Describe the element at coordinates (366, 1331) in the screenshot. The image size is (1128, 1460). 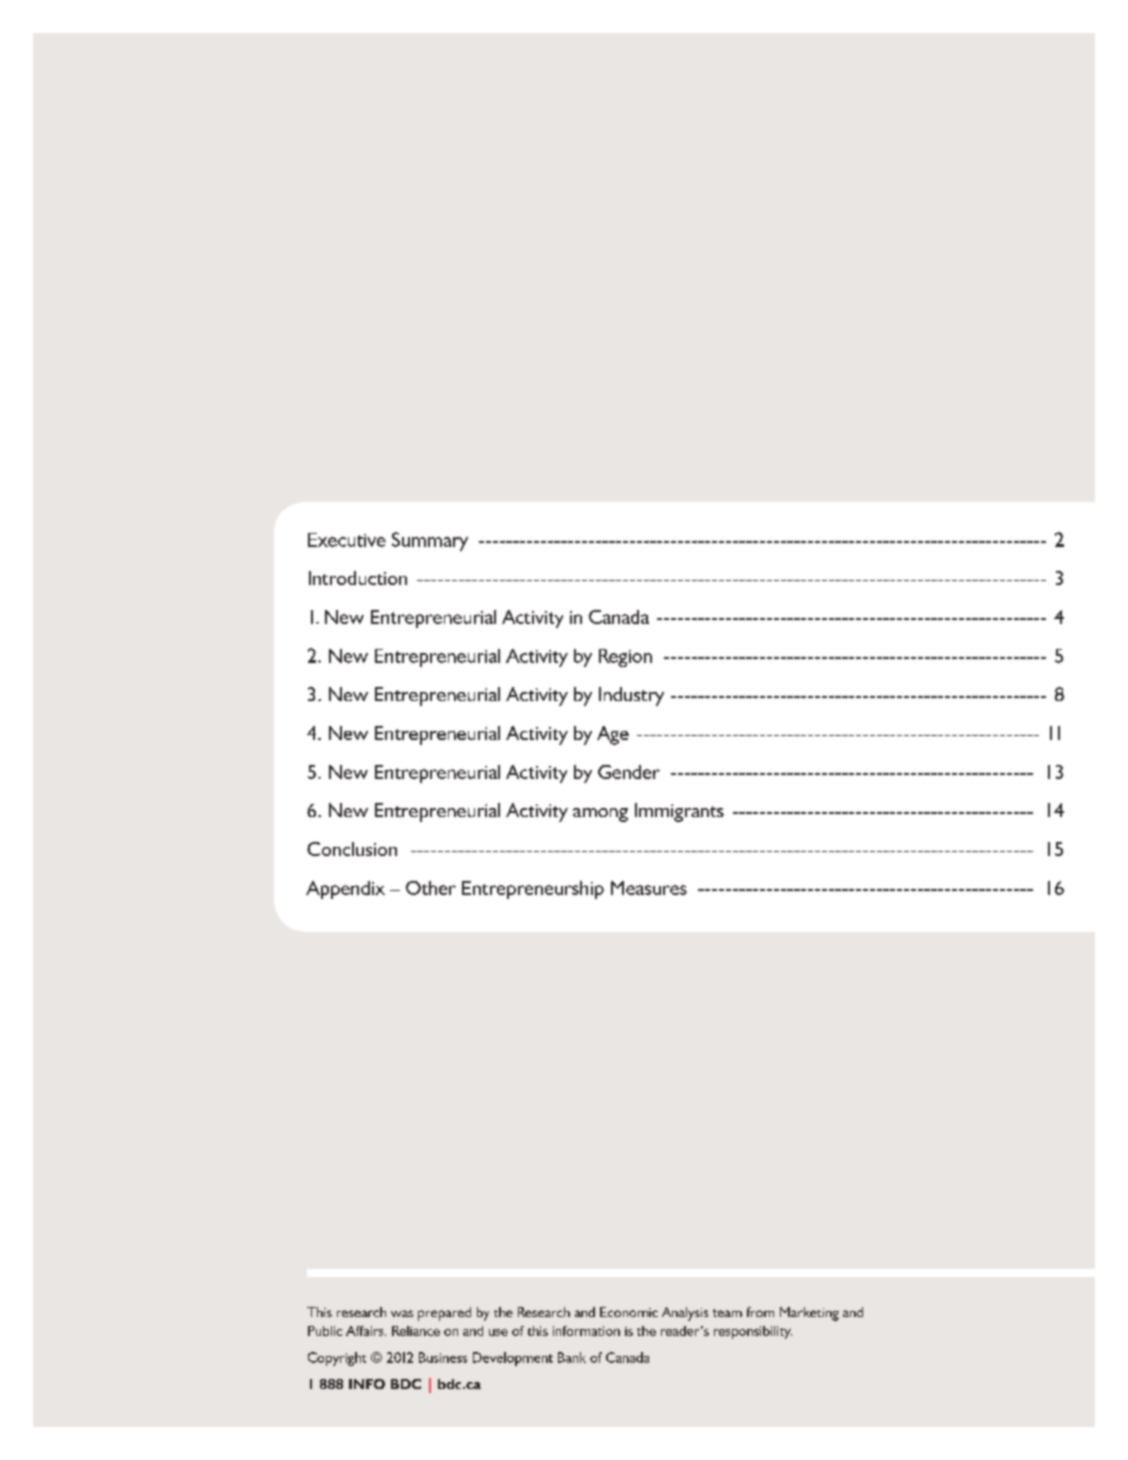
I see `Affairs` at that location.
